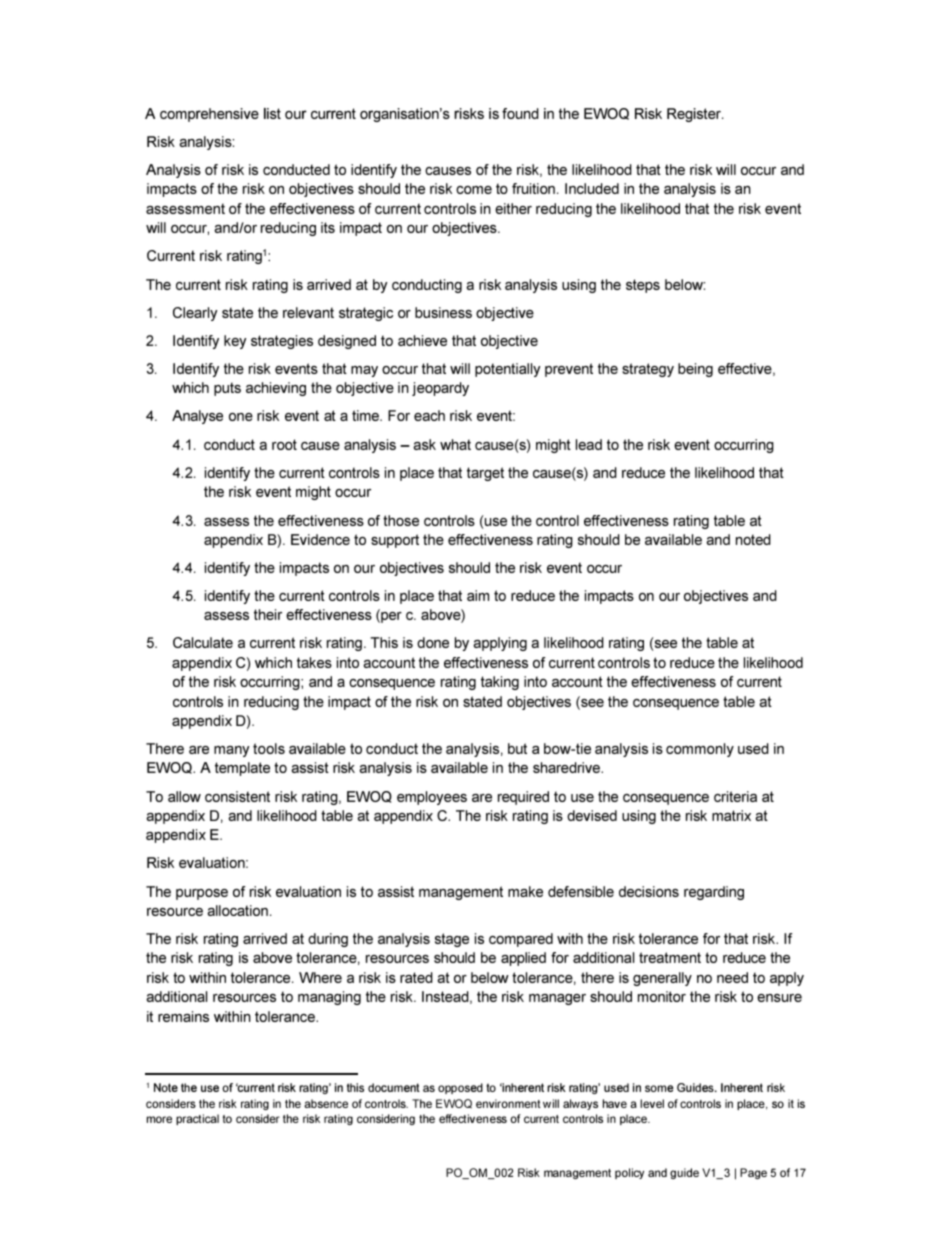 The width and height of the image is (952, 1233). Describe the element at coordinates (485, 474) in the image. I see `target` at that location.
